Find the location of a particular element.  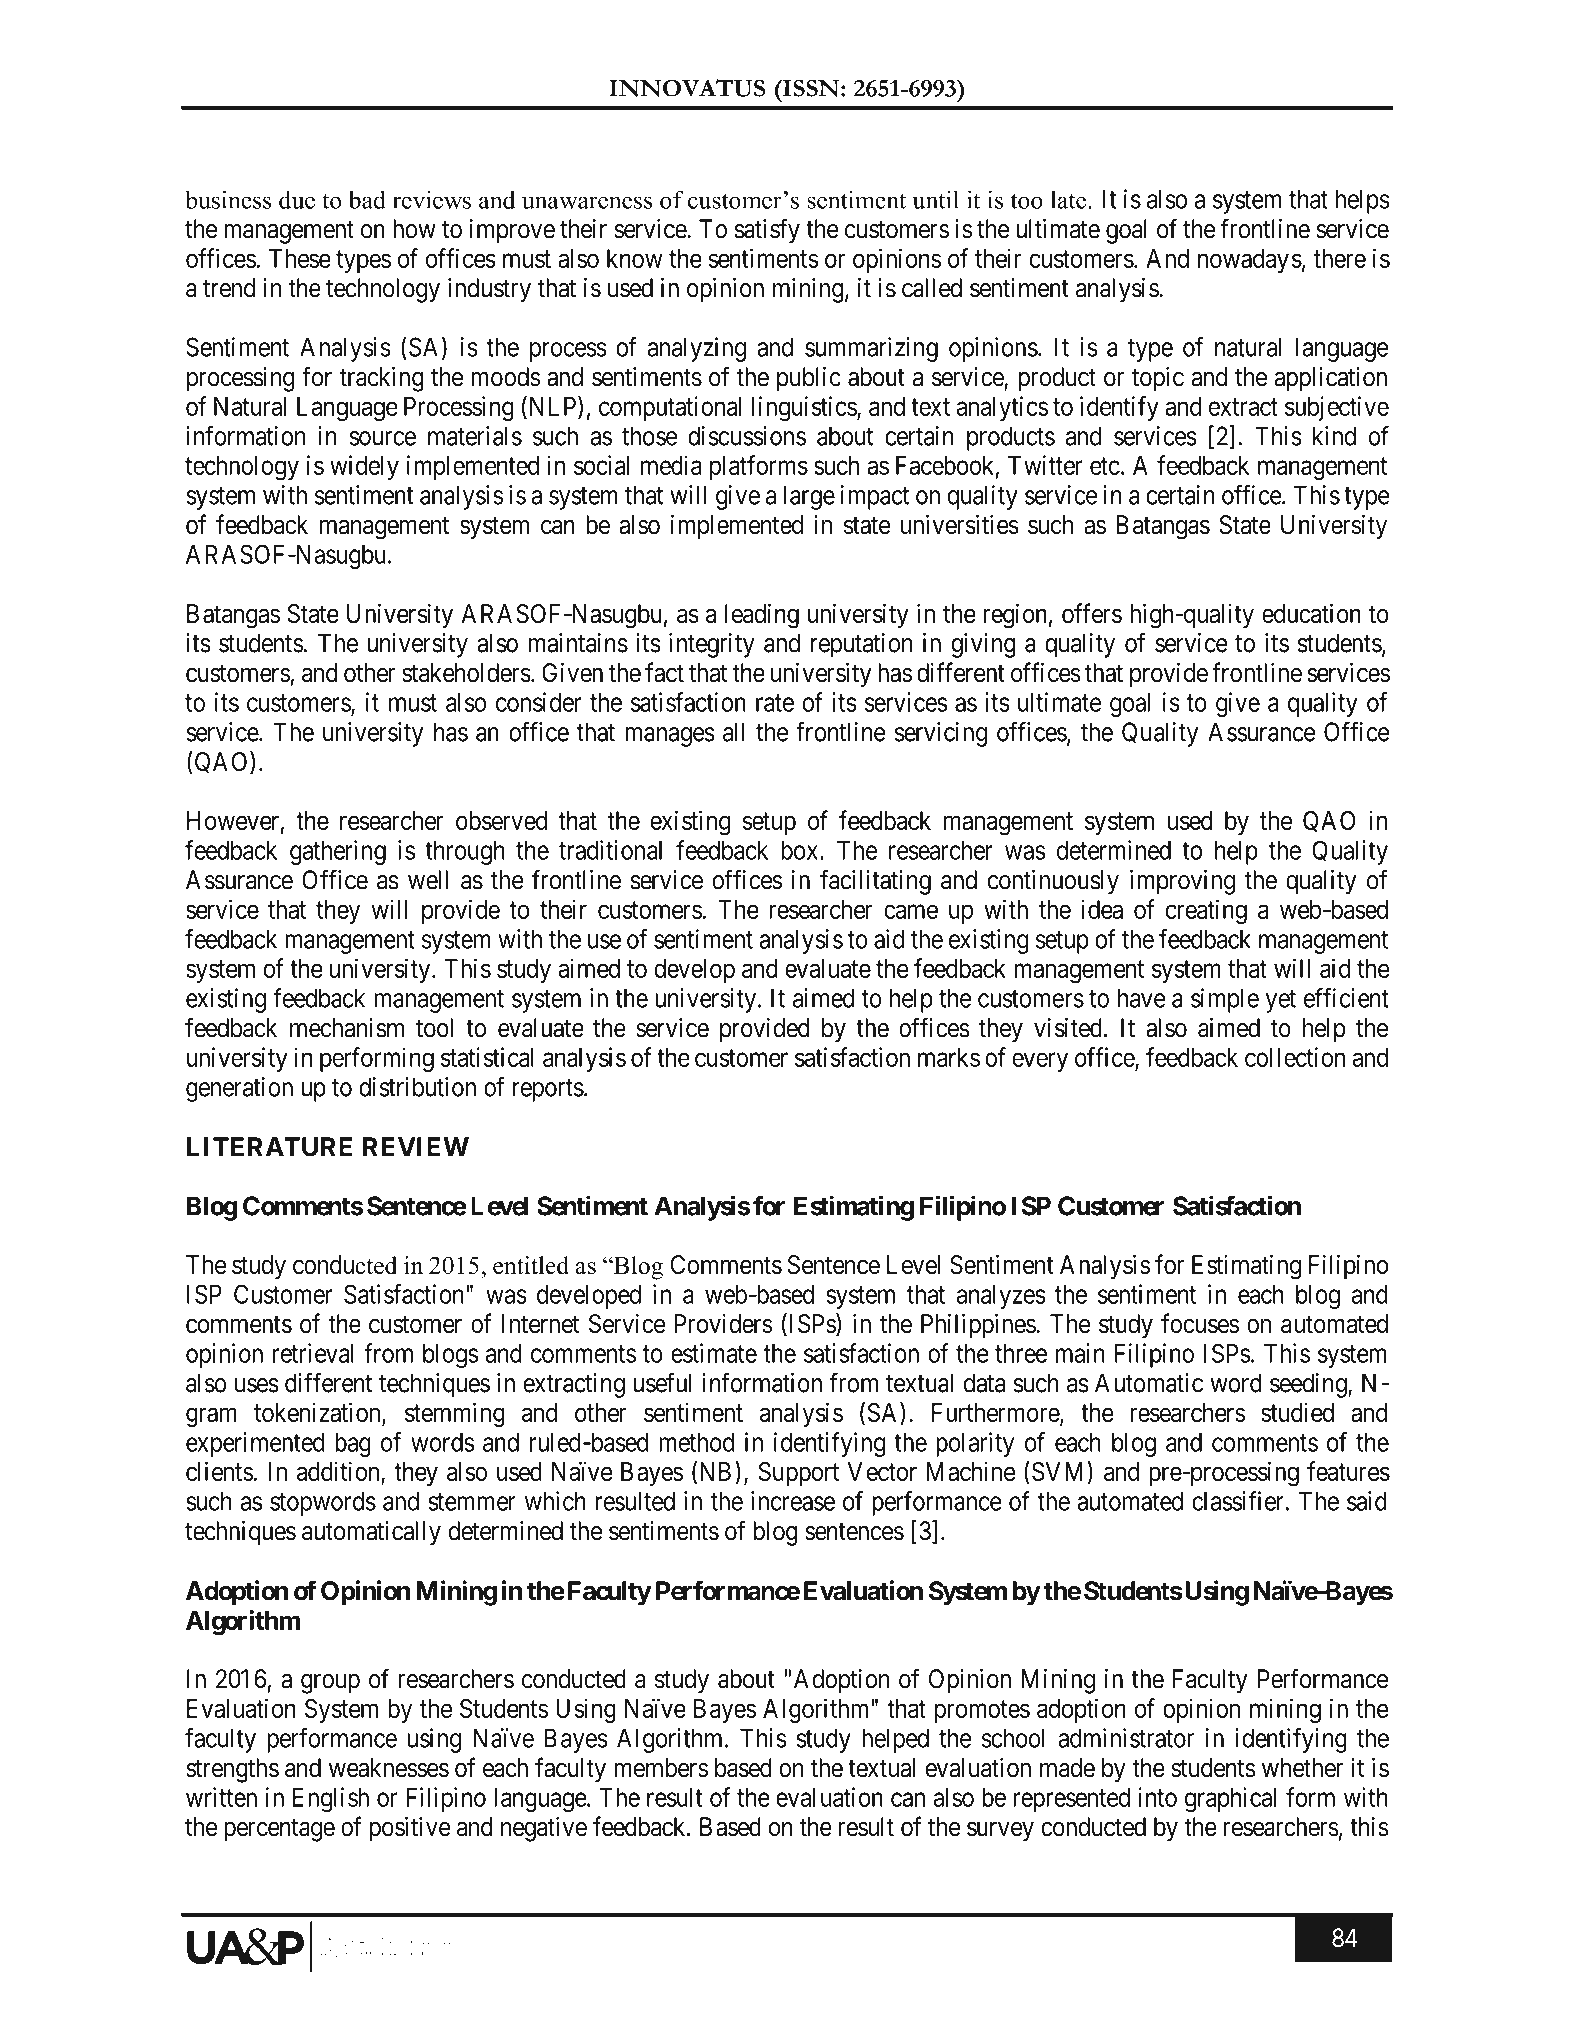

simple is located at coordinates (1225, 1000).
